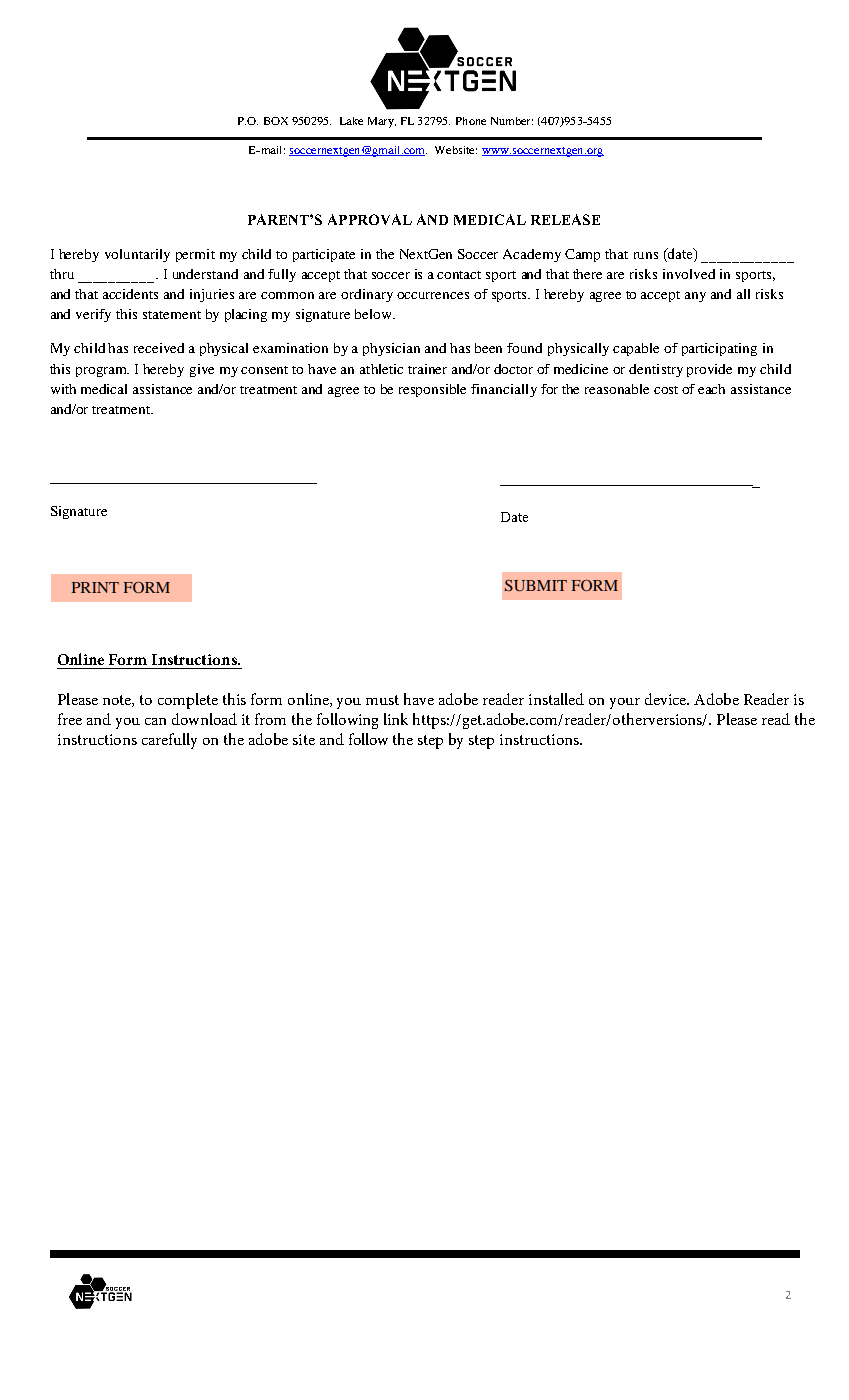 Image resolution: width=849 pixels, height=1400 pixels. Describe the element at coordinates (375, 314) in the document. I see `below` at that location.
